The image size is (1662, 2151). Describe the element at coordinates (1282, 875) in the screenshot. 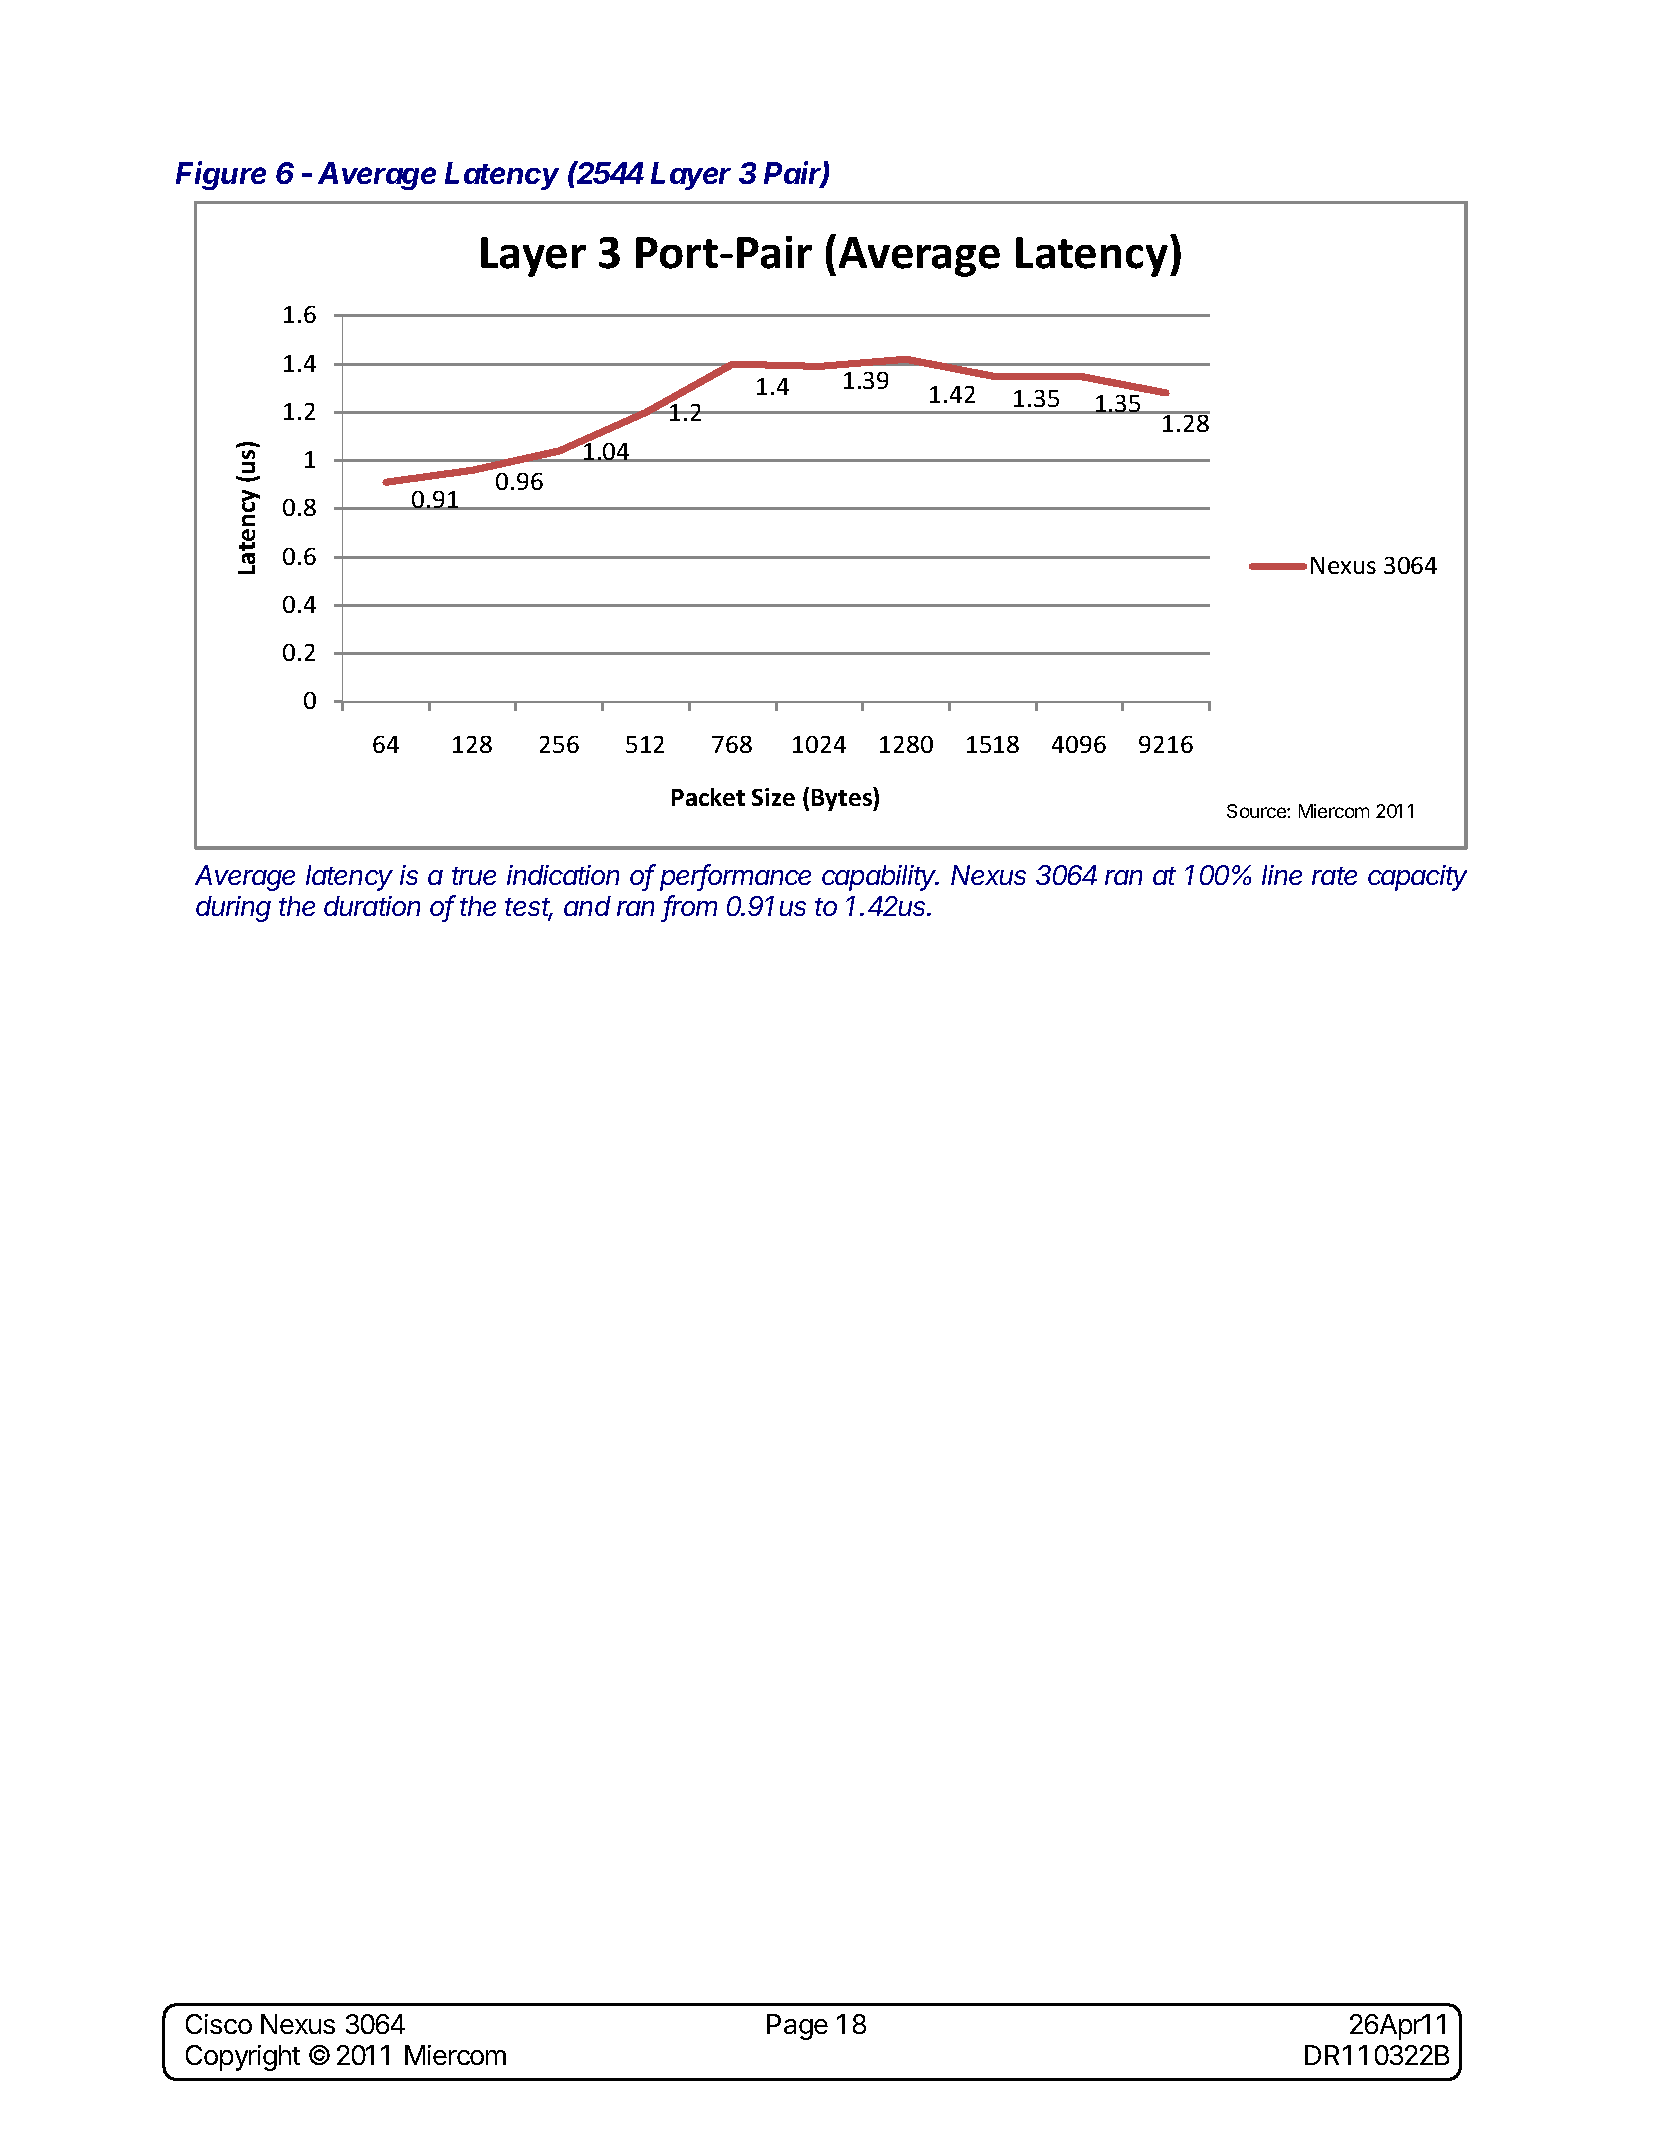

I see `line` at that location.
